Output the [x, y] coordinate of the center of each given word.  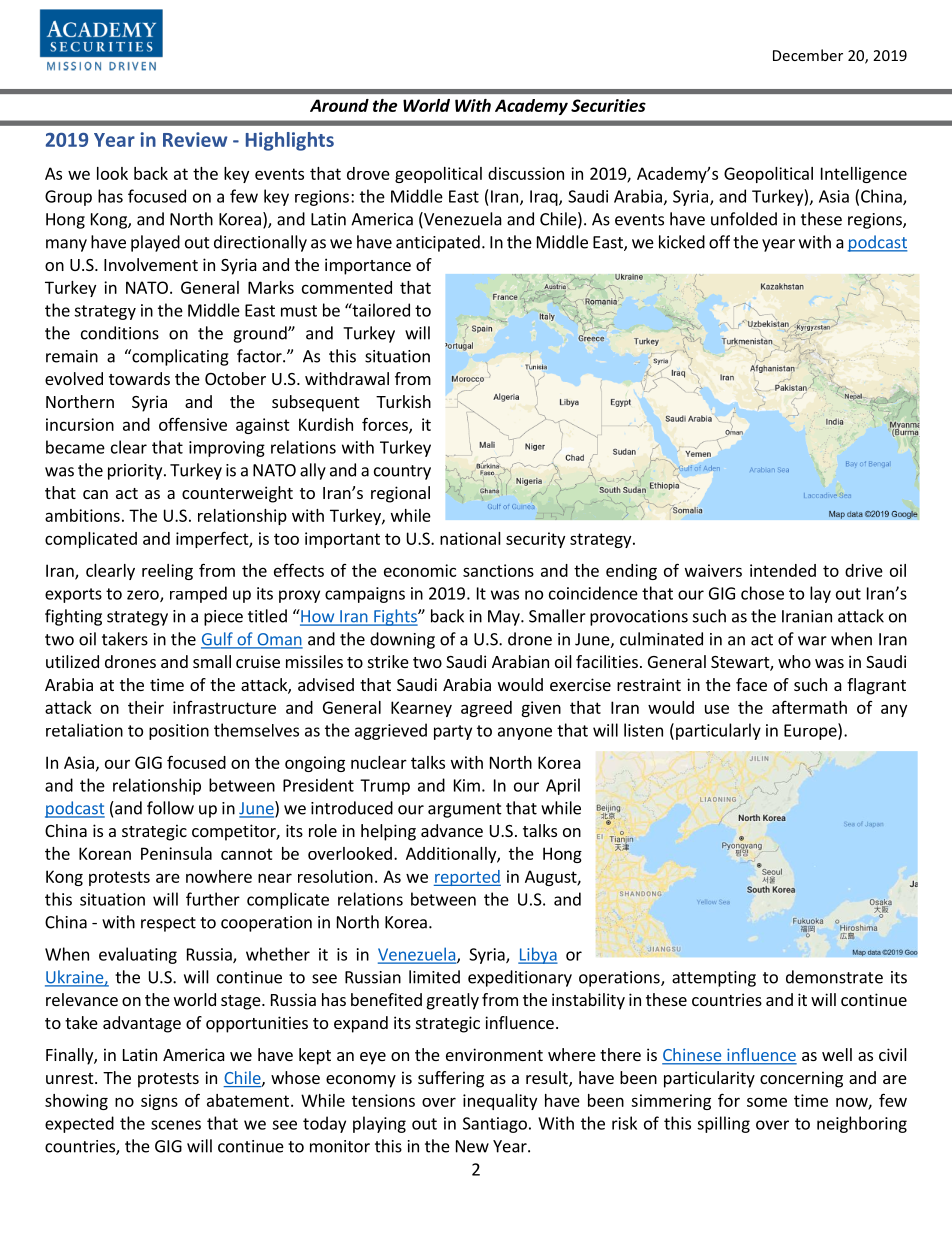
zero [144, 596]
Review [195, 139]
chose [762, 593]
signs [159, 1102]
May [505, 618]
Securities [608, 105]
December [808, 55]
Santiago [495, 1125]
